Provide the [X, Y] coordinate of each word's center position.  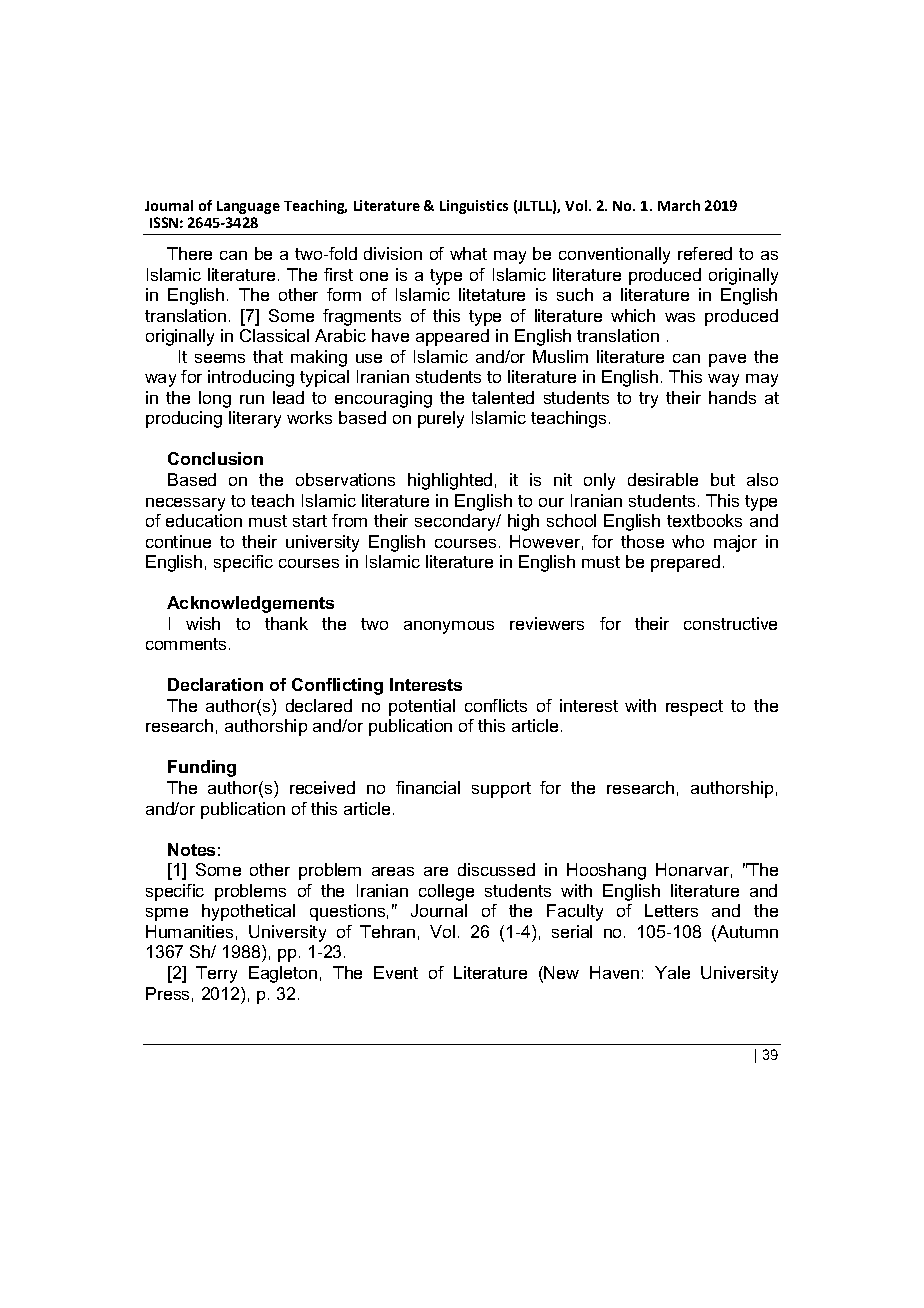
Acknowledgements [250, 604]
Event [396, 972]
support [501, 790]
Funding [202, 768]
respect [694, 708]
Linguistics [474, 207]
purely [441, 419]
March [679, 205]
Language [248, 207]
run [252, 399]
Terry [216, 974]
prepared [685, 563]
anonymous [449, 627]
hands [732, 397]
